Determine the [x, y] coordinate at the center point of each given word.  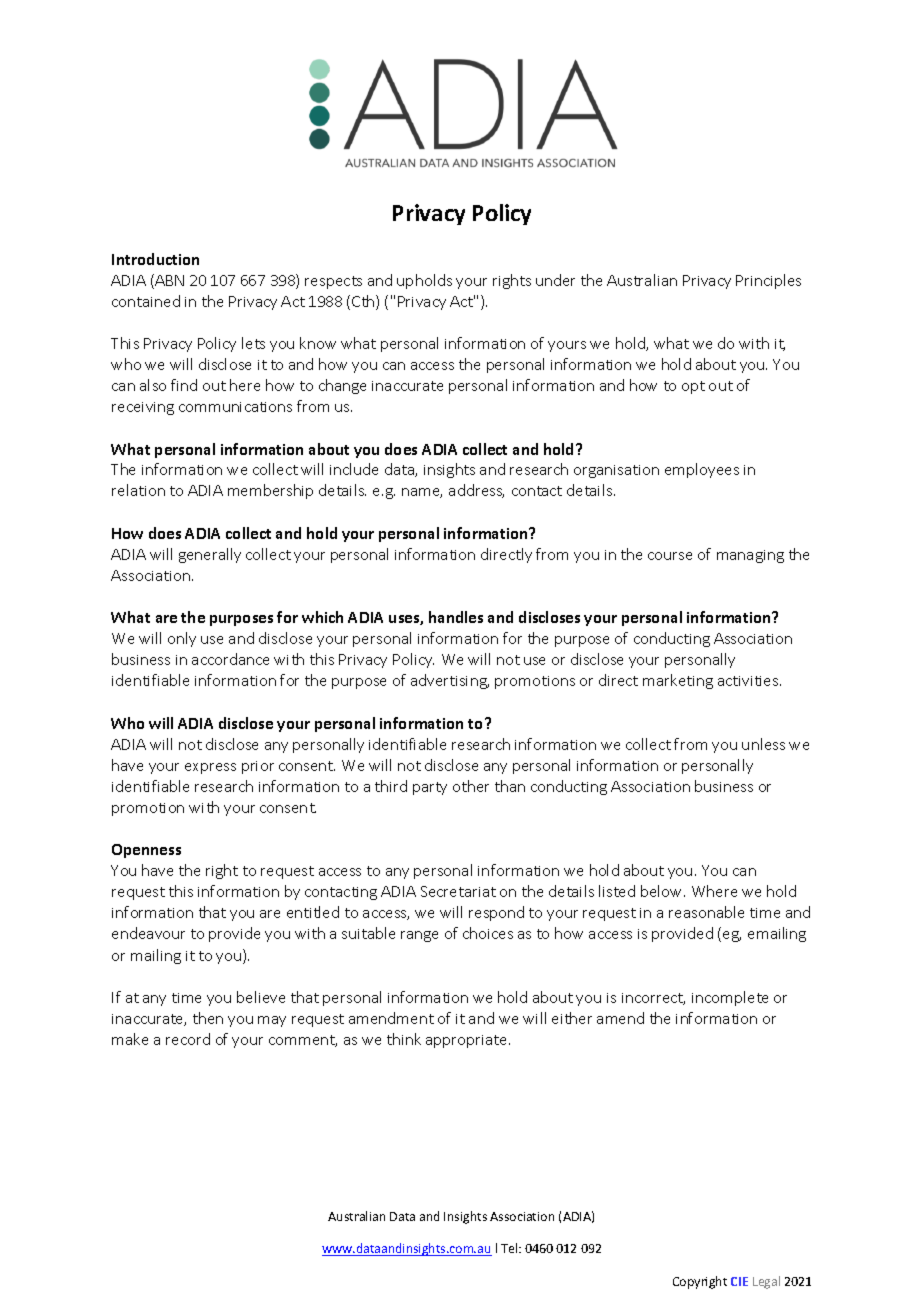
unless [763, 744]
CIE [739, 1281]
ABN [169, 280]
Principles [768, 281]
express [210, 768]
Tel [510, 1248]
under [555, 280]
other [471, 786]
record [188, 1039]
